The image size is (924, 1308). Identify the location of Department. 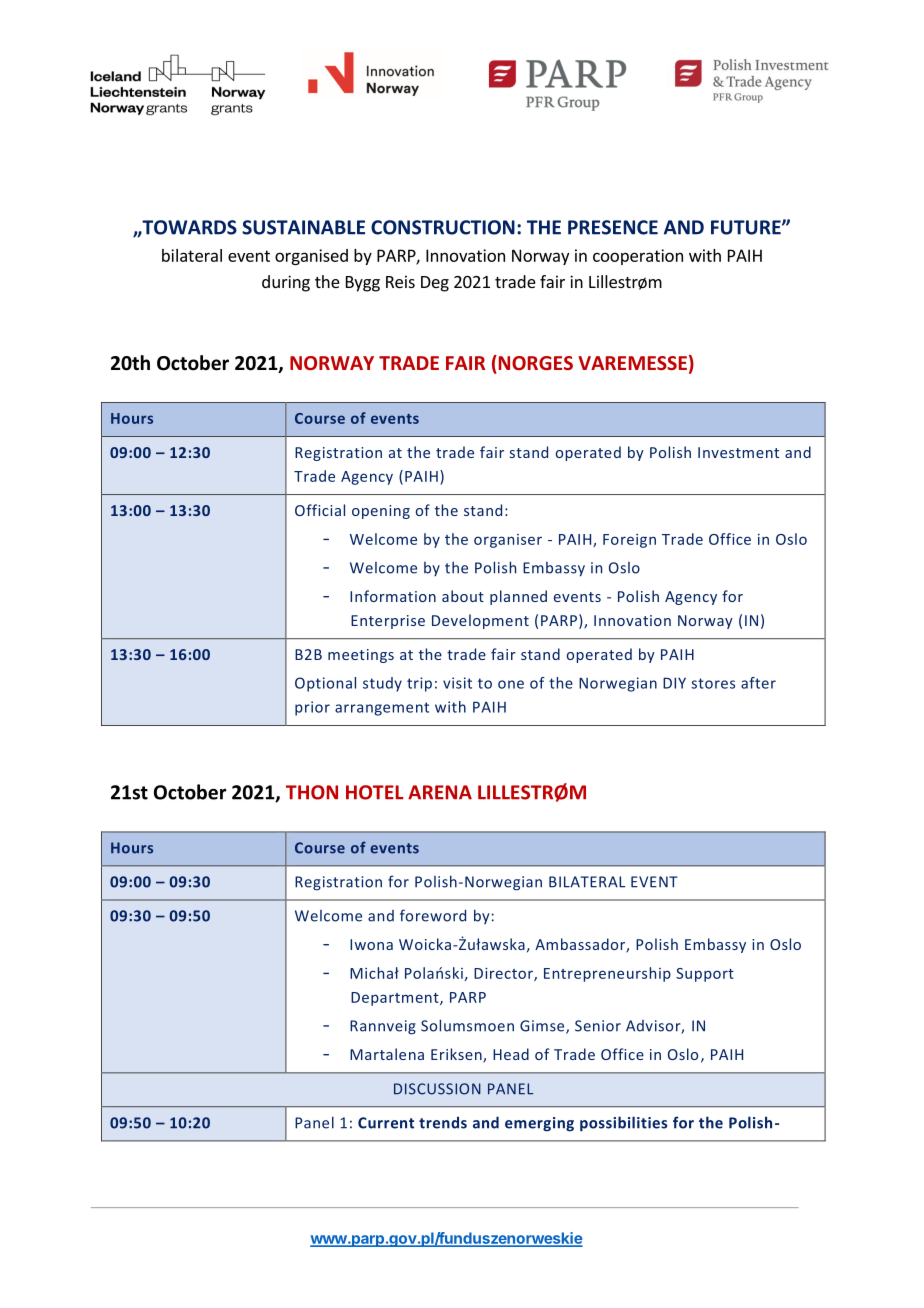
(396, 999).
